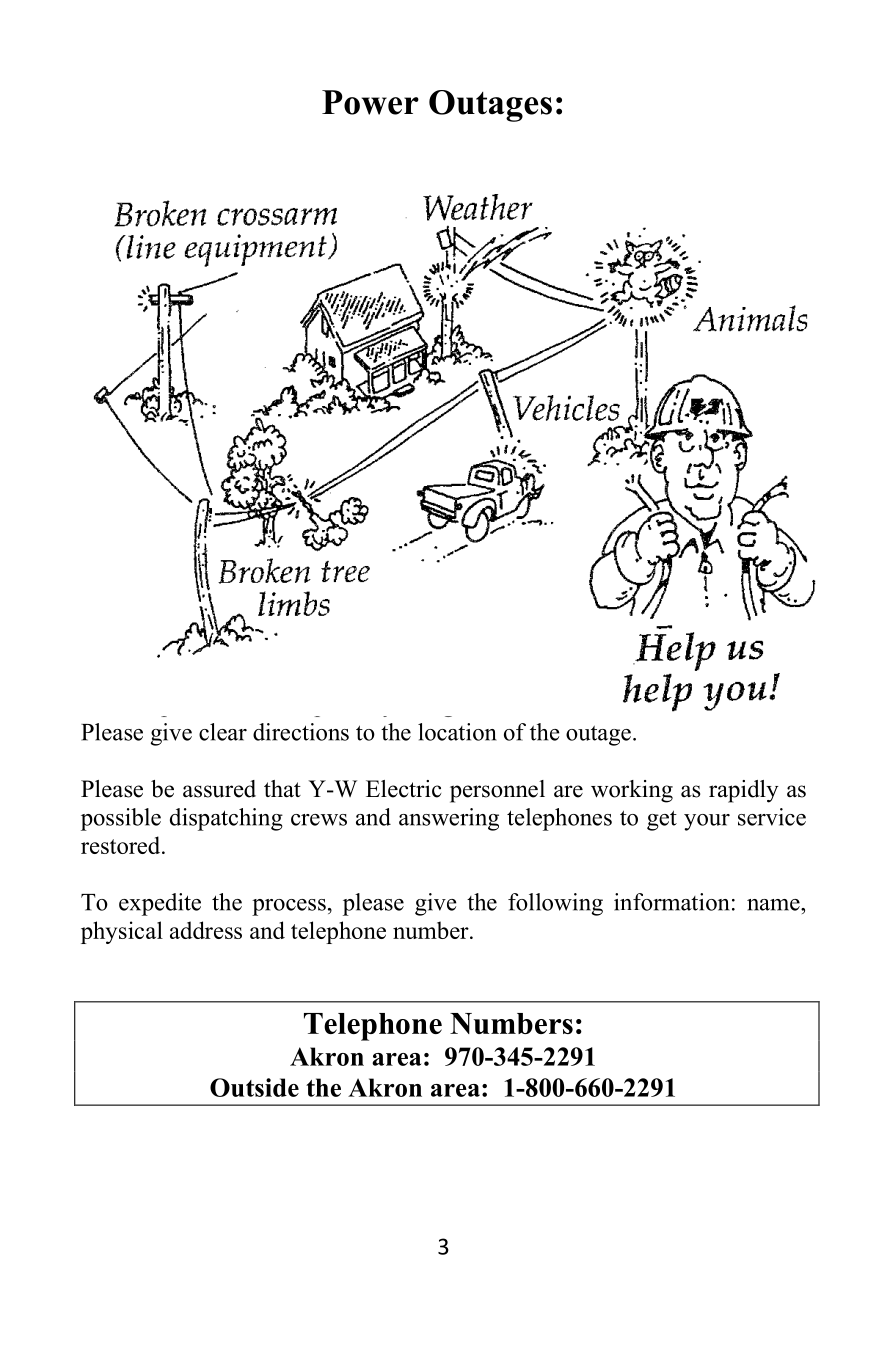 Image resolution: width=887 pixels, height=1372 pixels. I want to click on following, so click(555, 904).
